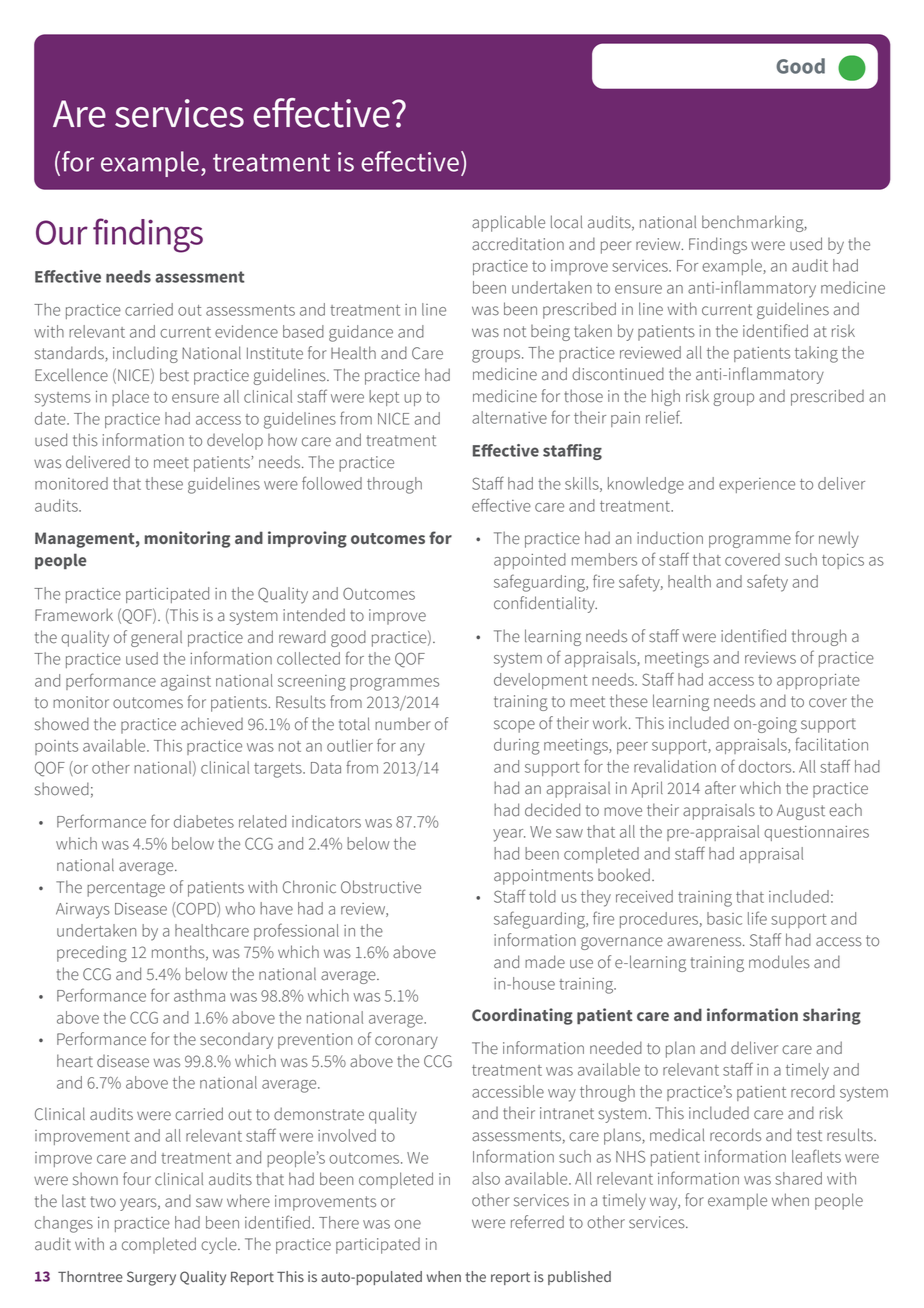 Image resolution: width=924 pixels, height=1308 pixels. What do you see at coordinates (412, 749) in the page?
I see `any` at bounding box center [412, 749].
